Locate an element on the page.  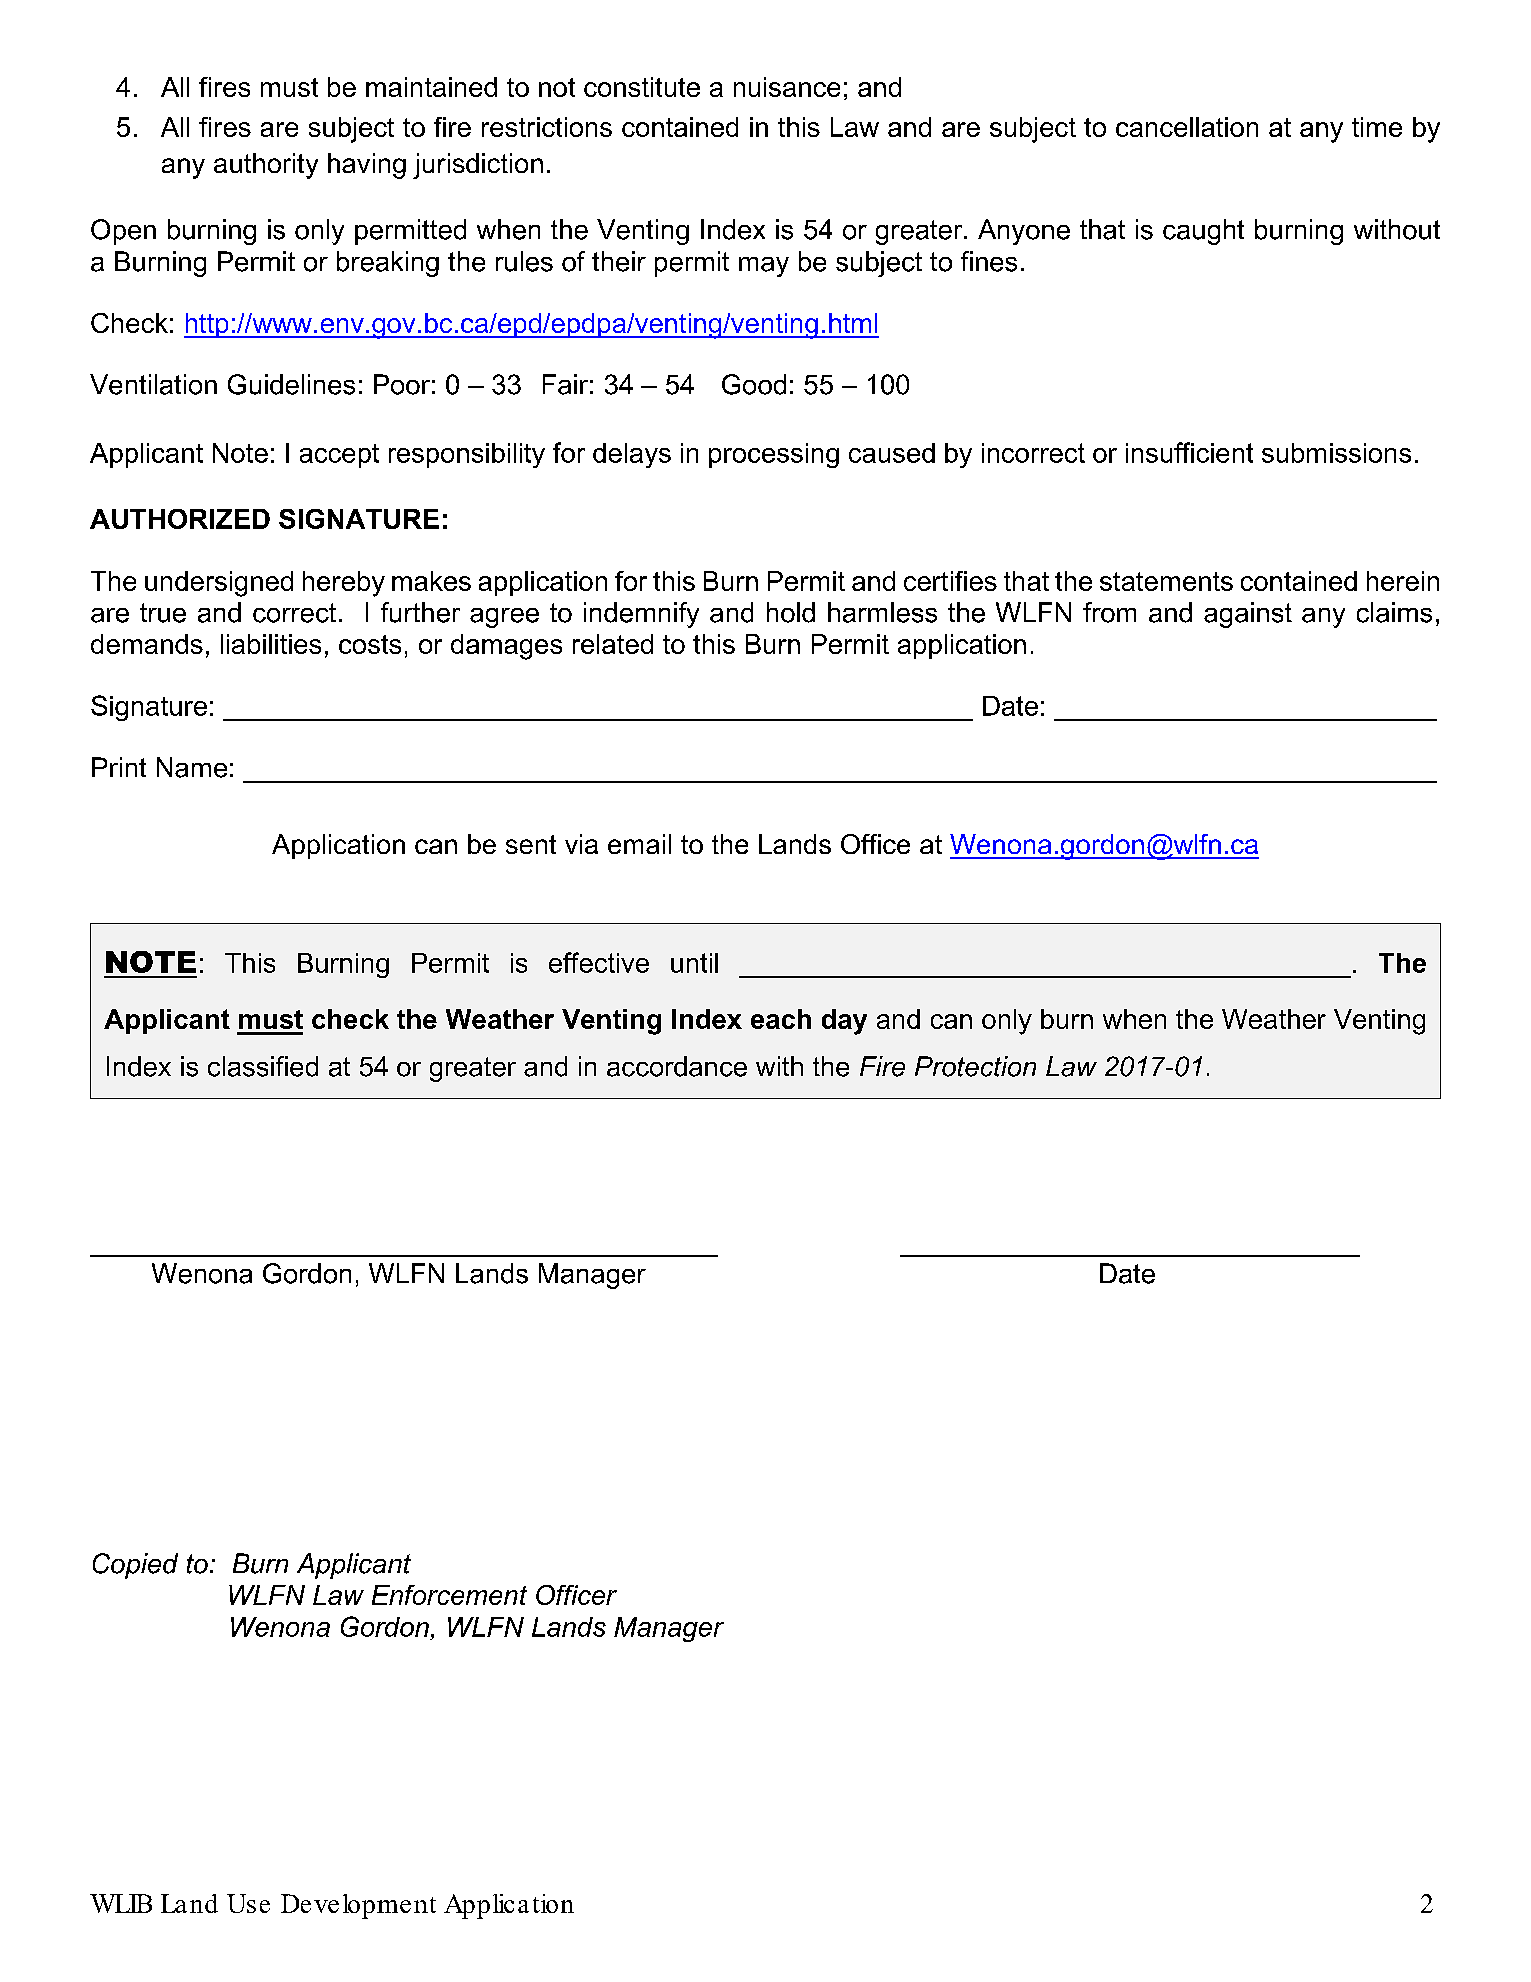
hold is located at coordinates (791, 612).
